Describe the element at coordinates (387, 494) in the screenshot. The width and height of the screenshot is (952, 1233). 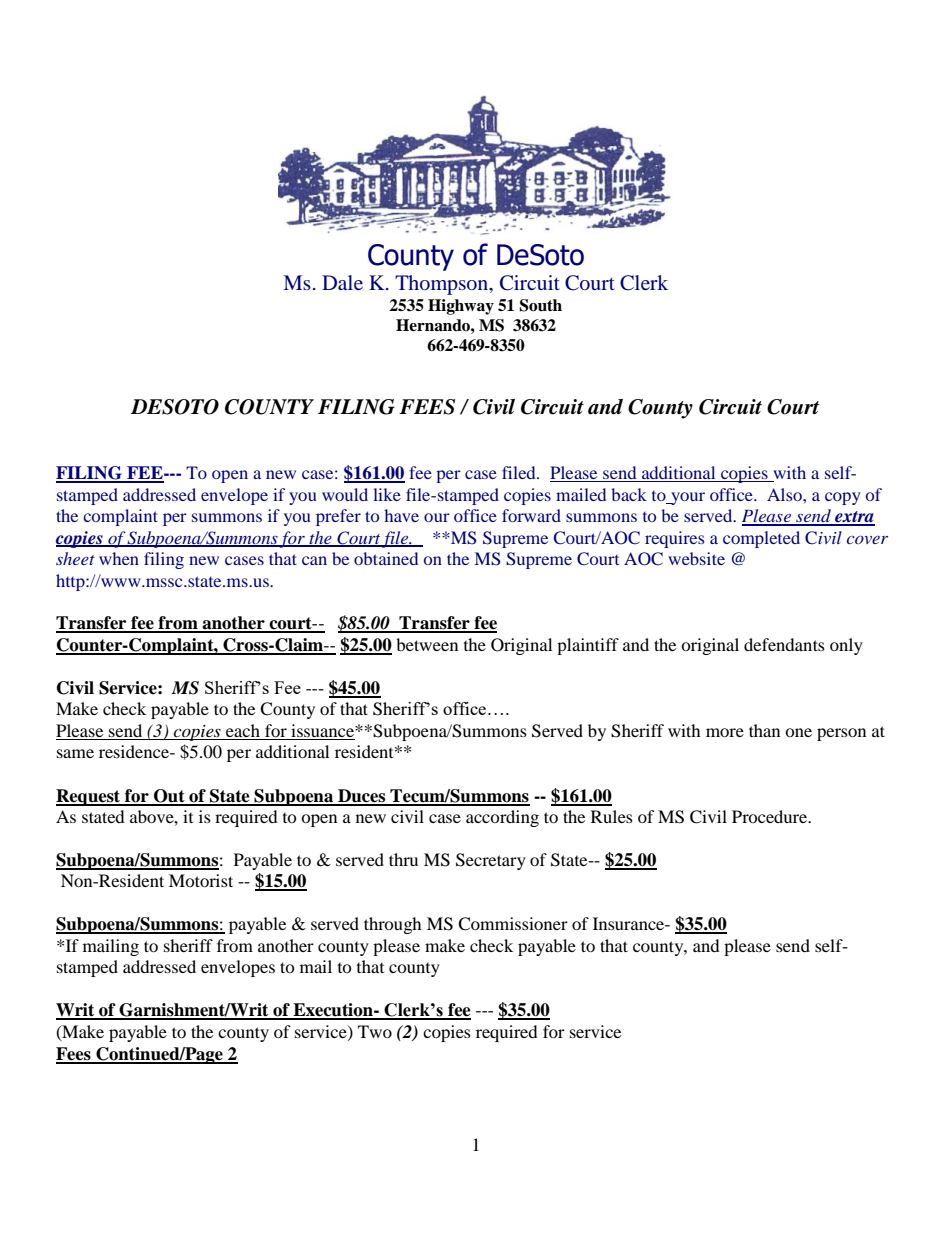
I see `like` at that location.
